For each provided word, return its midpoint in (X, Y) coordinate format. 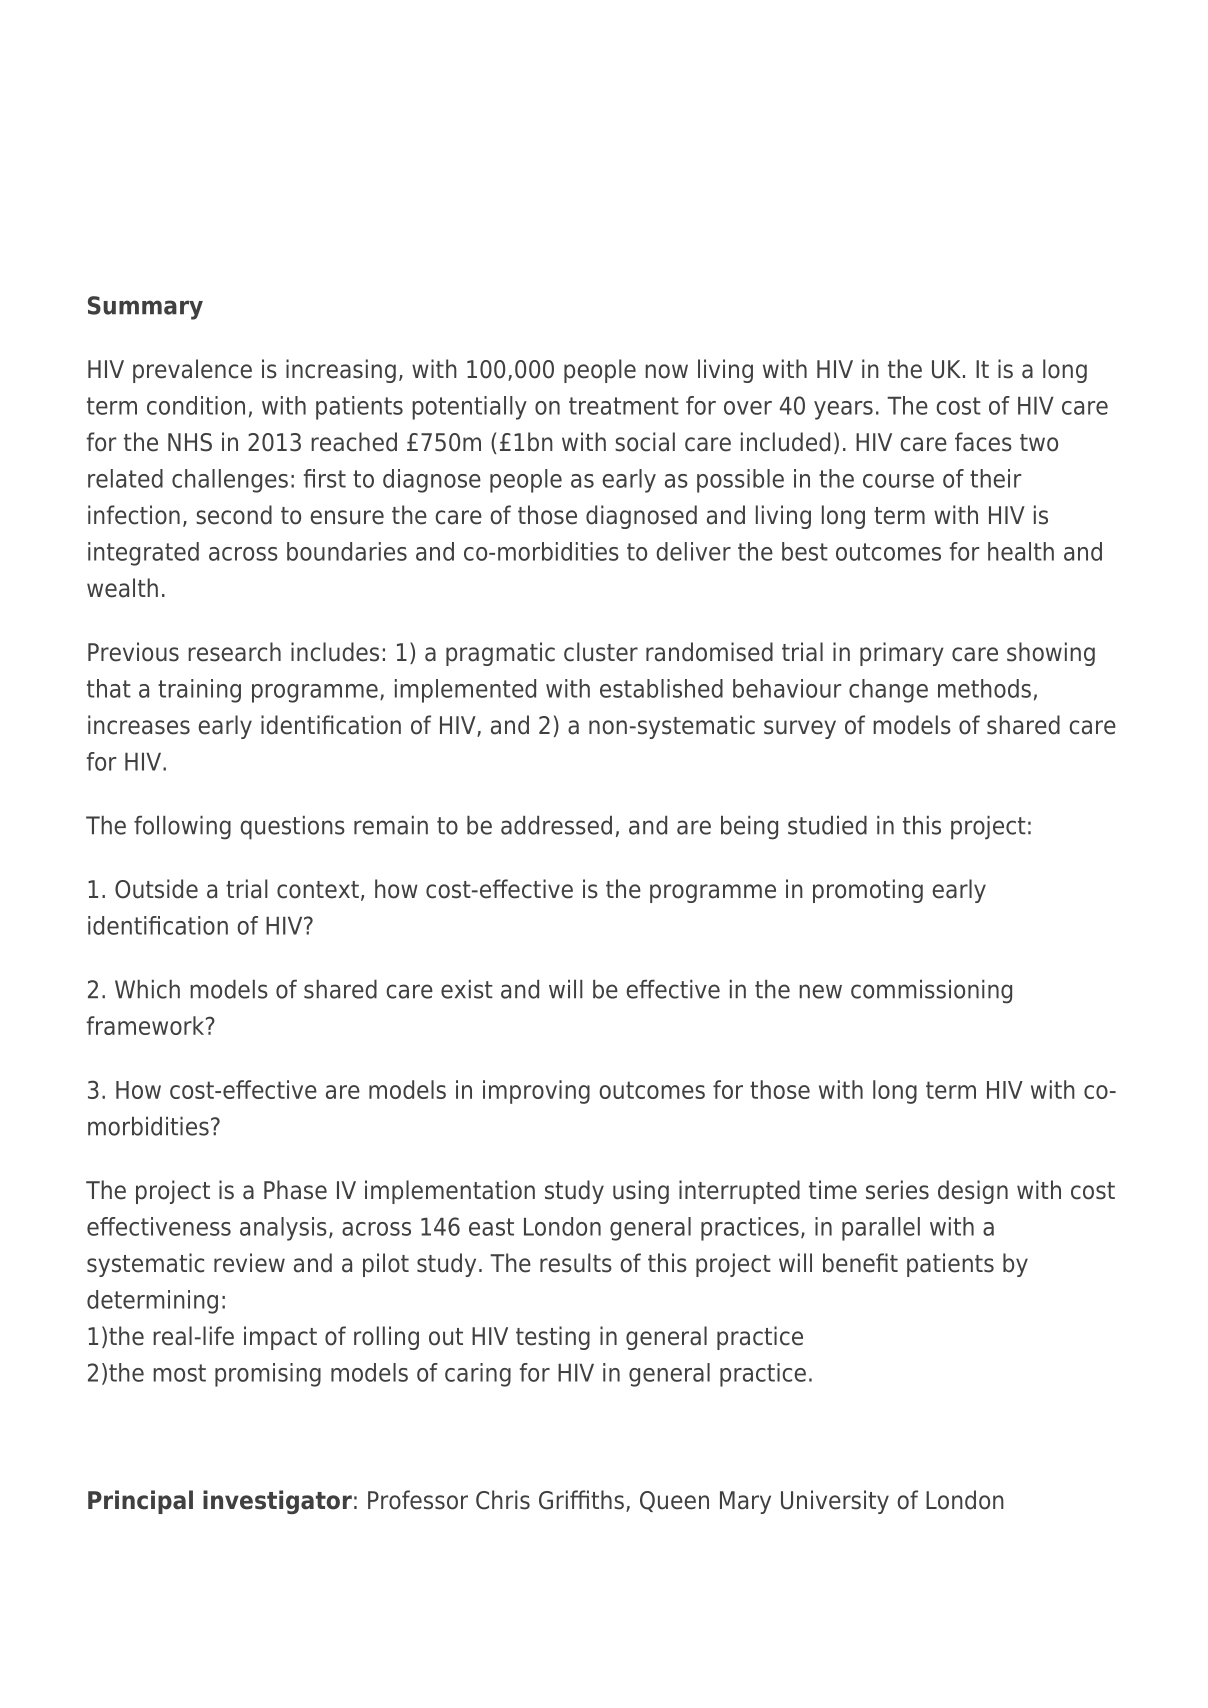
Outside (156, 889)
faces (983, 442)
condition (196, 405)
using (641, 1192)
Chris (503, 1500)
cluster (601, 652)
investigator (277, 1502)
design (973, 1192)
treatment (624, 406)
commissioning (931, 992)
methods (984, 688)
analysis (283, 1229)
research (234, 652)
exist (467, 989)
